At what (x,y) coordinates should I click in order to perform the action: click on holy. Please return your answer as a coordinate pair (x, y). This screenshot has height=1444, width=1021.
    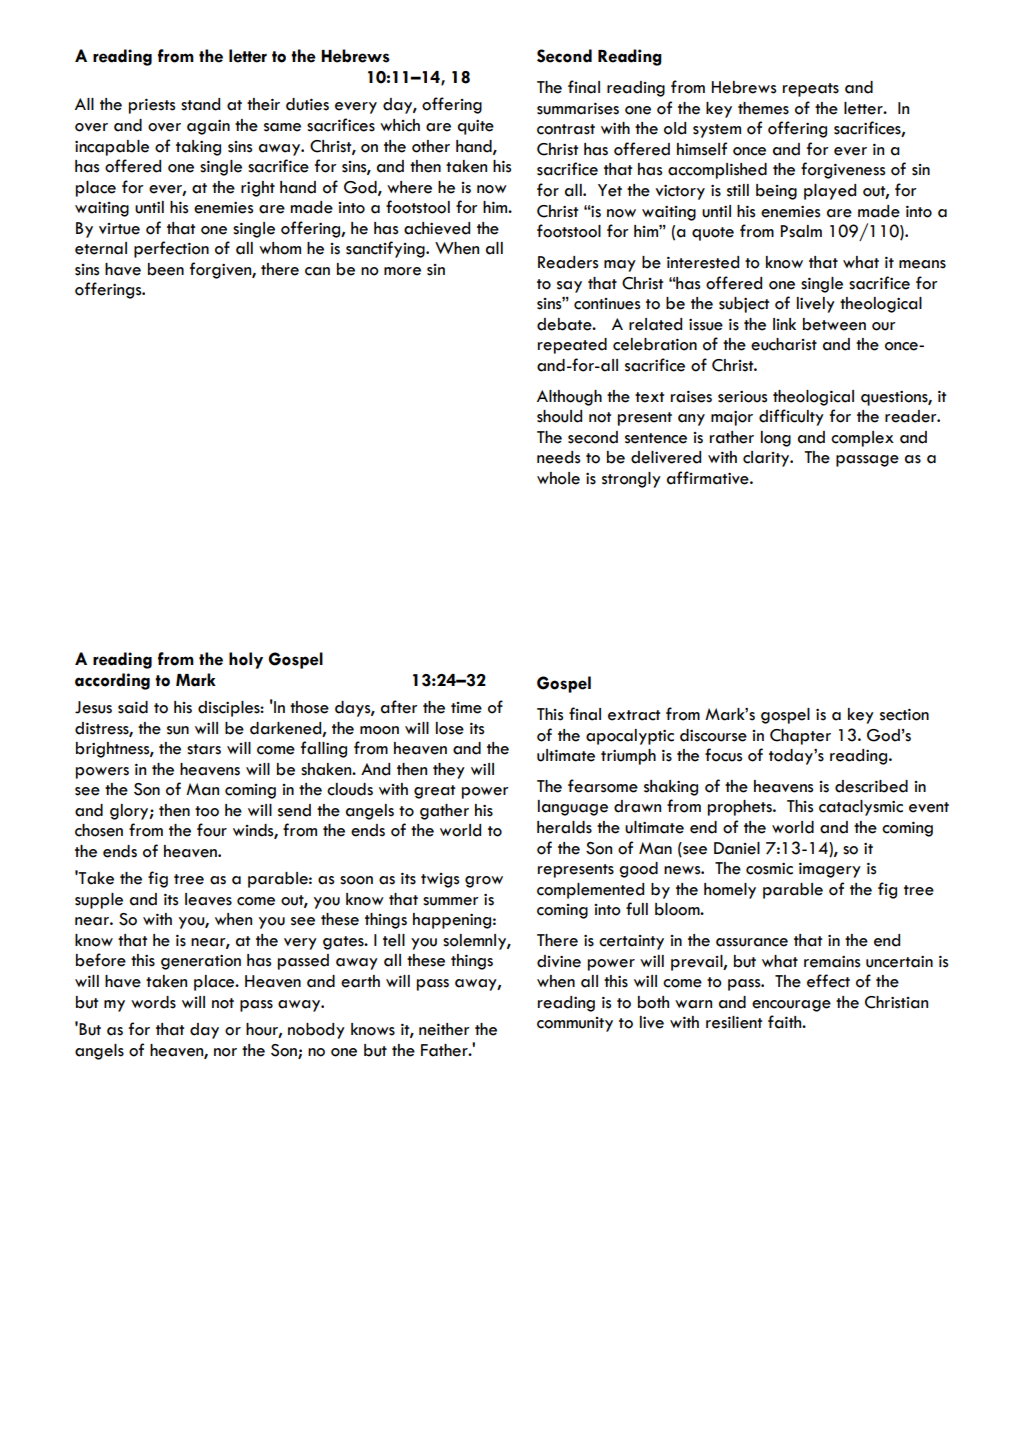
    Looking at the image, I should click on (246, 660).
